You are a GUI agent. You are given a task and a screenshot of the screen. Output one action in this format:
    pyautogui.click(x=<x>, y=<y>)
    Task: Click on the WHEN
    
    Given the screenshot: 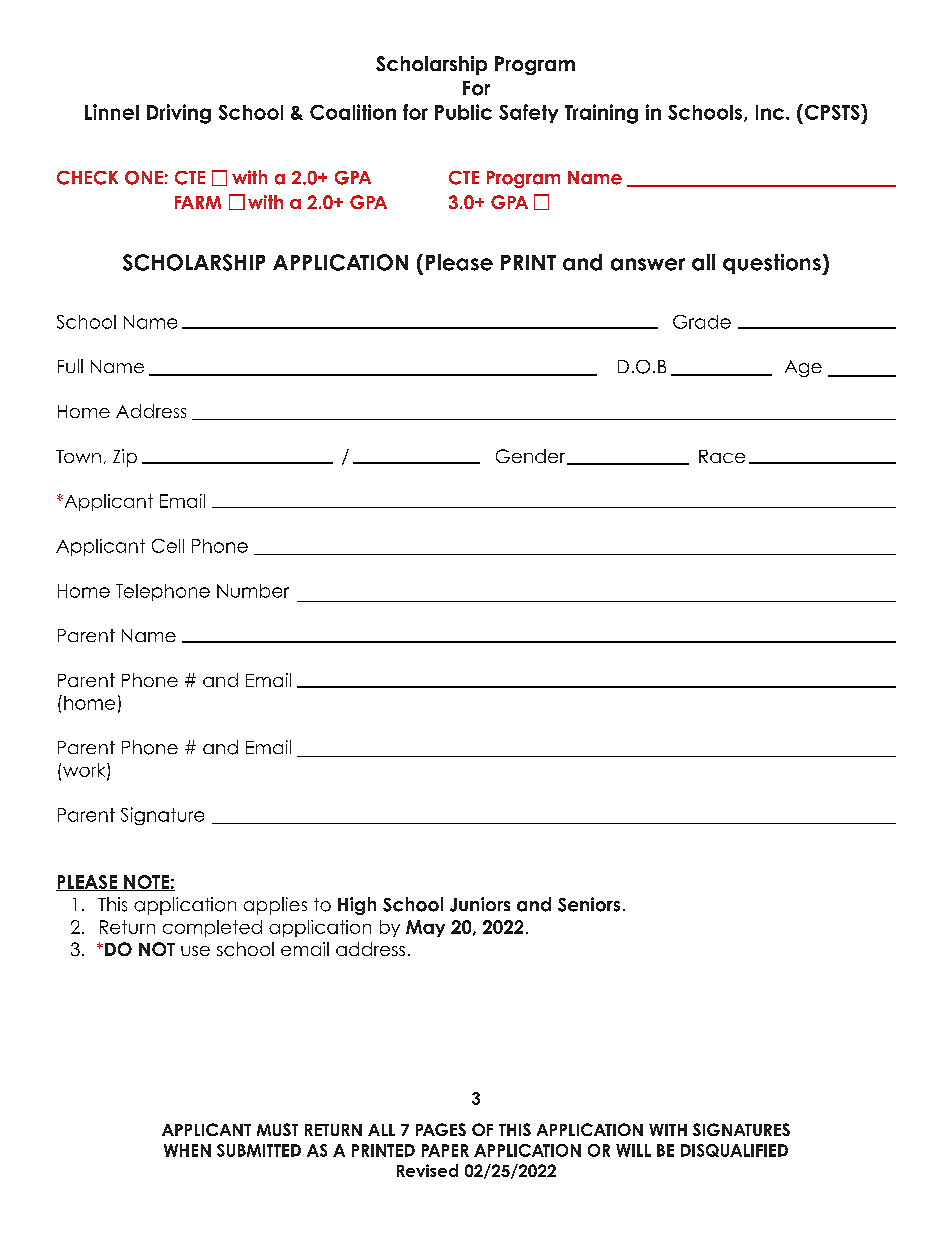 What is the action you would take?
    pyautogui.click(x=187, y=1150)
